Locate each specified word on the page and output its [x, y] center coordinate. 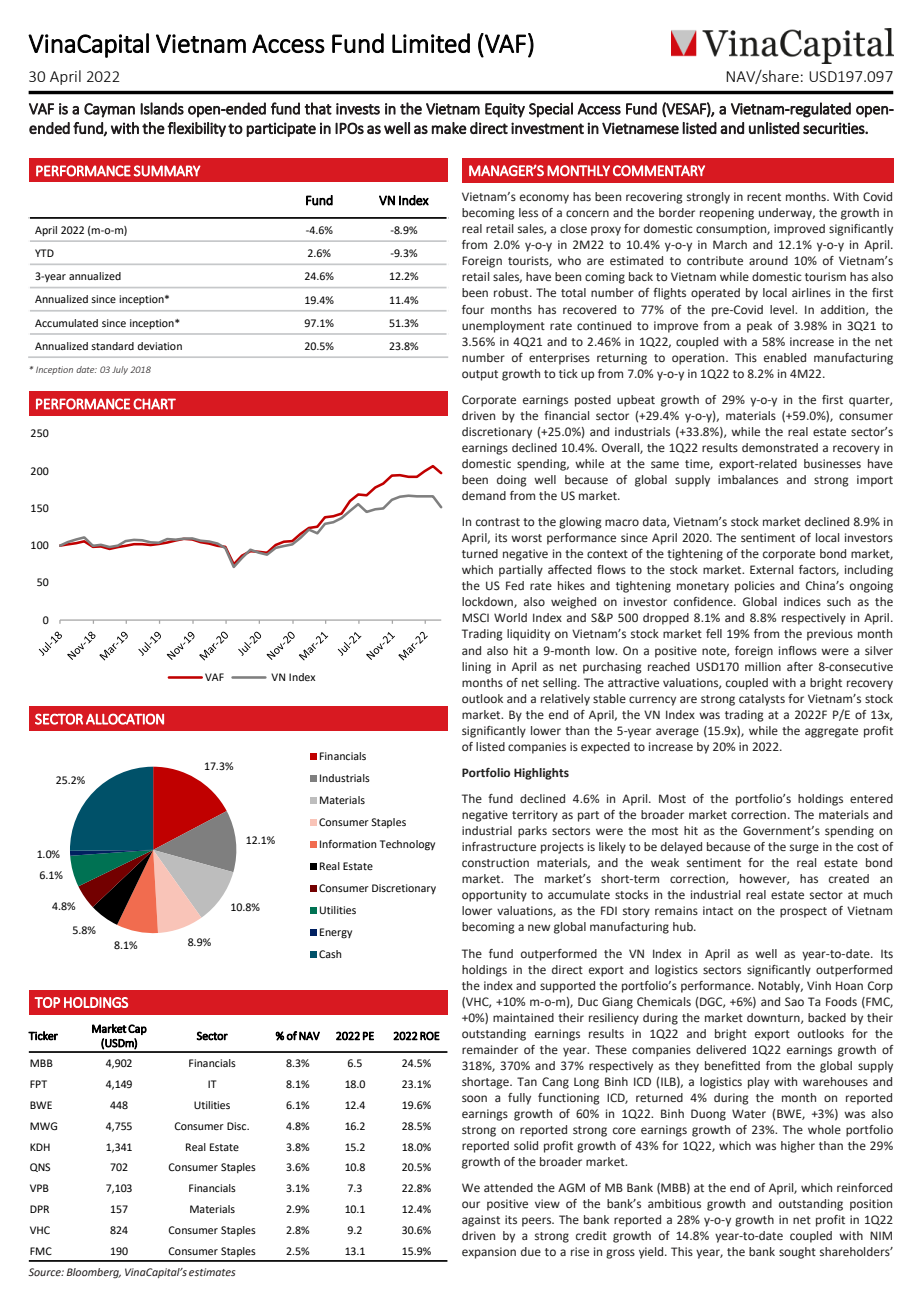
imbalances [748, 479]
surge [804, 849]
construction [495, 862]
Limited [431, 43]
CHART [154, 404]
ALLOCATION [125, 719]
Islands [162, 108]
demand [484, 495]
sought [797, 1253]
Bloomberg [94, 1273]
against [481, 1221]
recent [764, 197]
